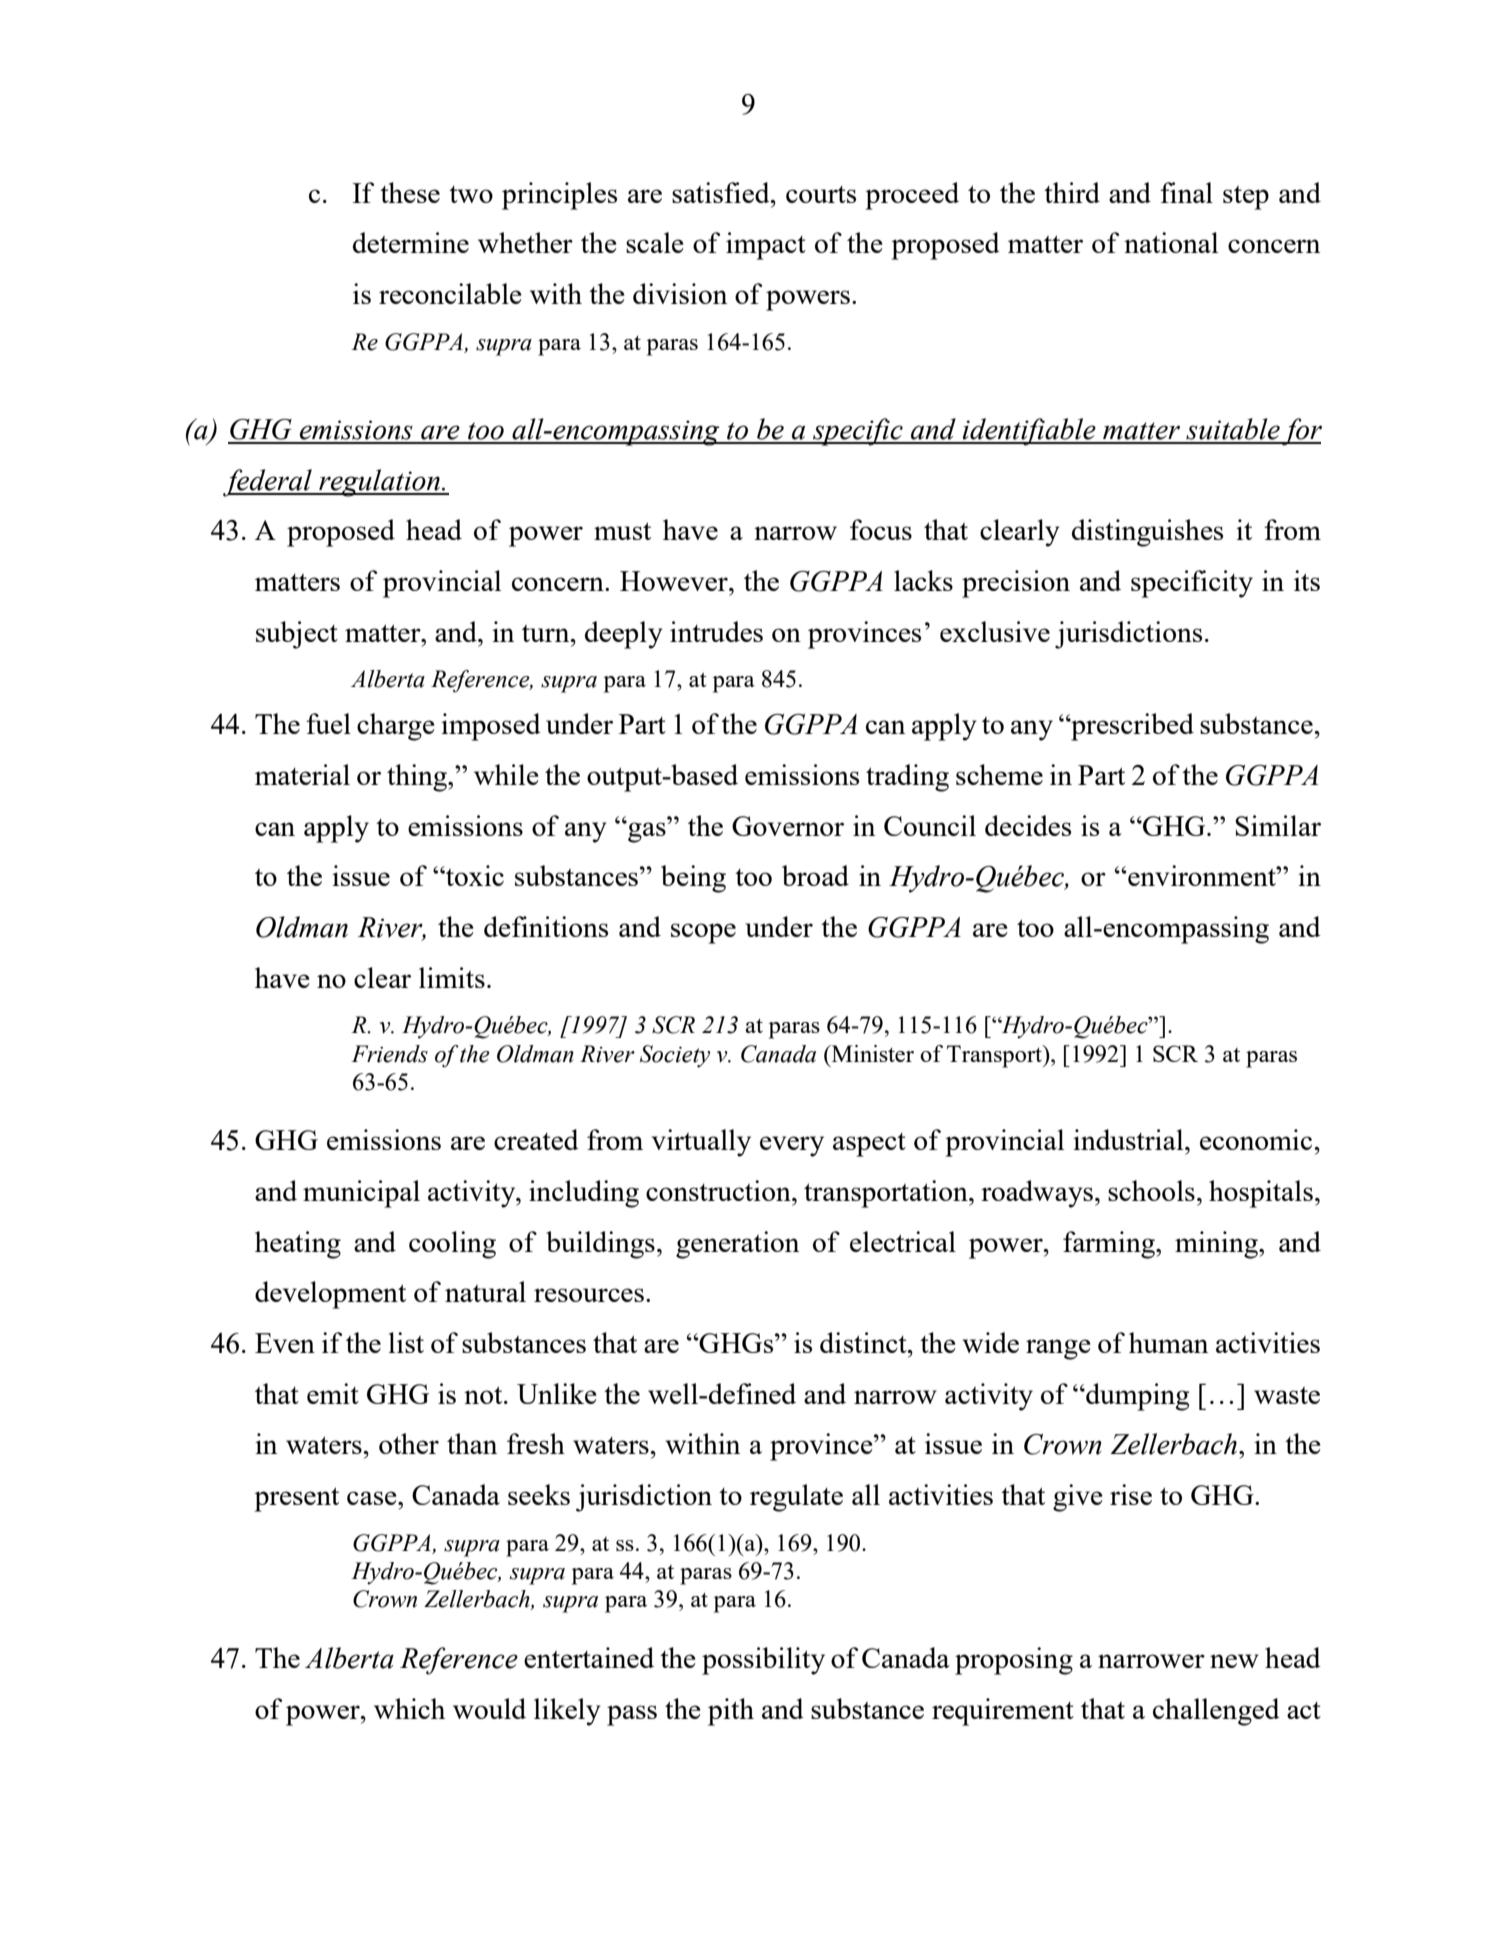 The width and height of the document is (1497, 1937). I want to click on national, so click(1171, 242).
